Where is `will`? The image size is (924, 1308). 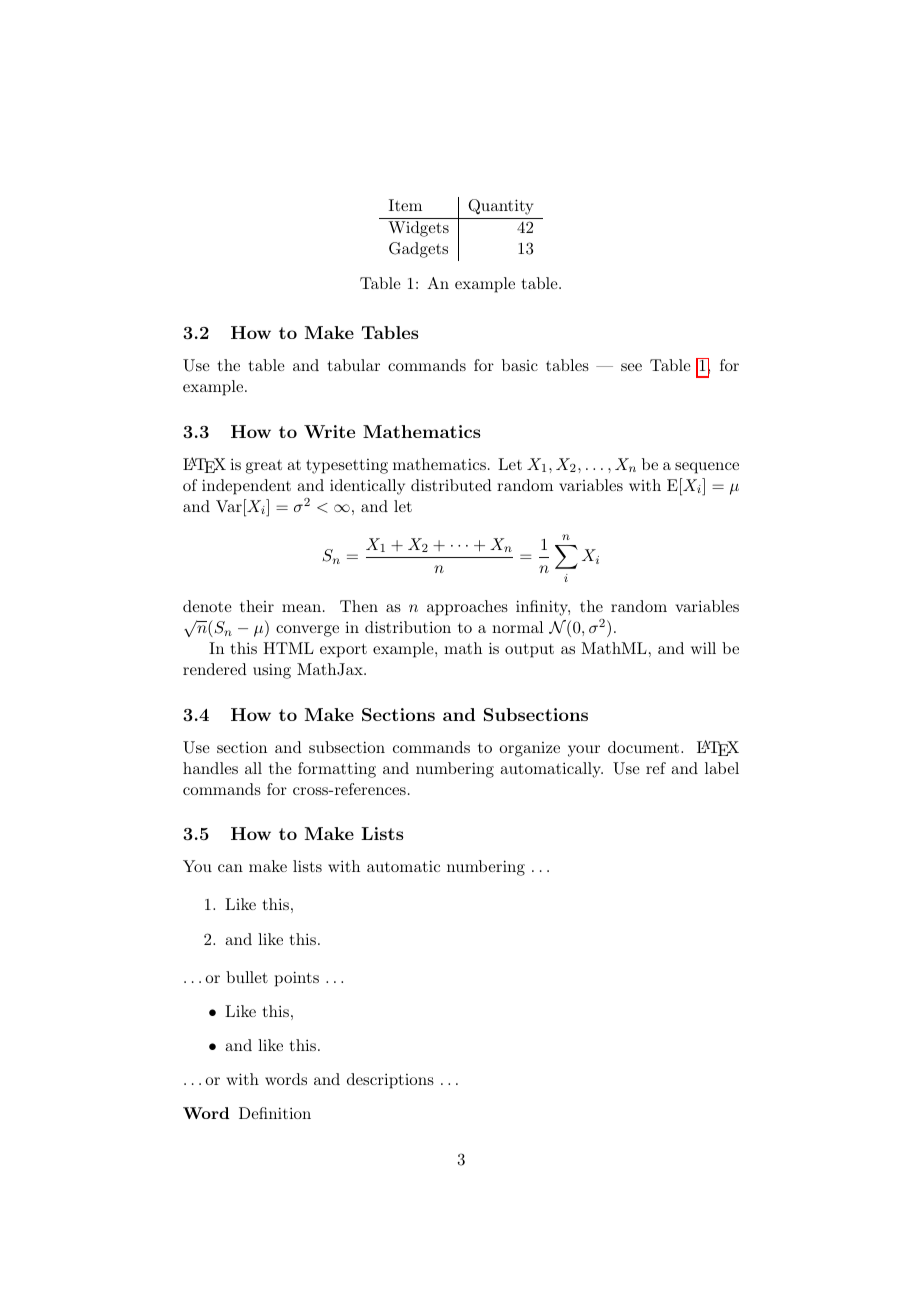
will is located at coordinates (703, 648).
